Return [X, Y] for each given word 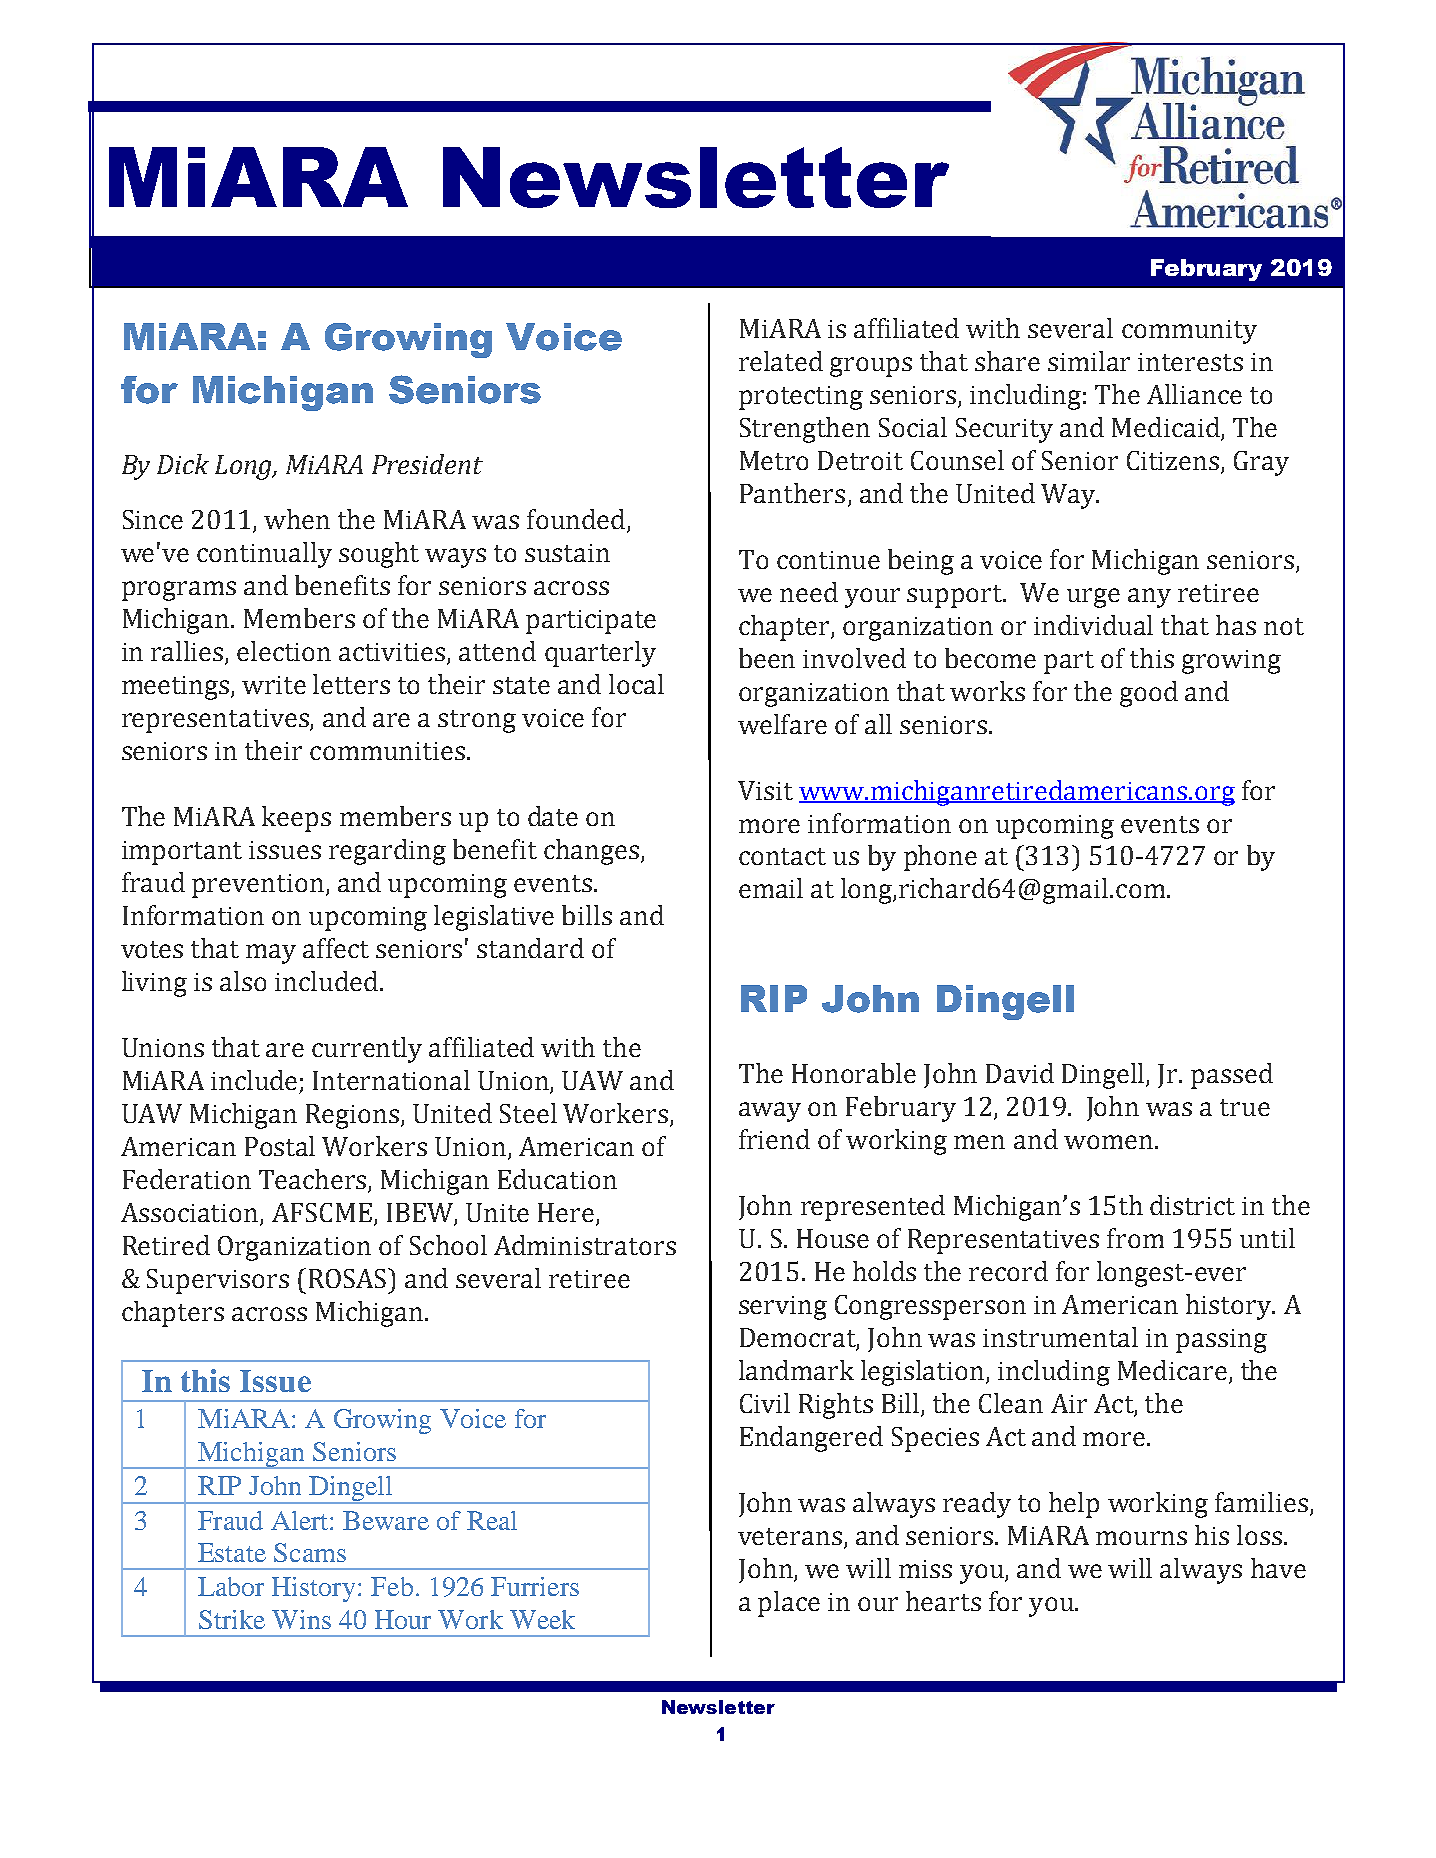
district [1192, 1205]
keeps [296, 819]
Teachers [312, 1179]
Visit [765, 790]
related [781, 361]
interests [1190, 362]
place [789, 1604]
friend [774, 1139]
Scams [310, 1552]
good [1149, 694]
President [427, 464]
